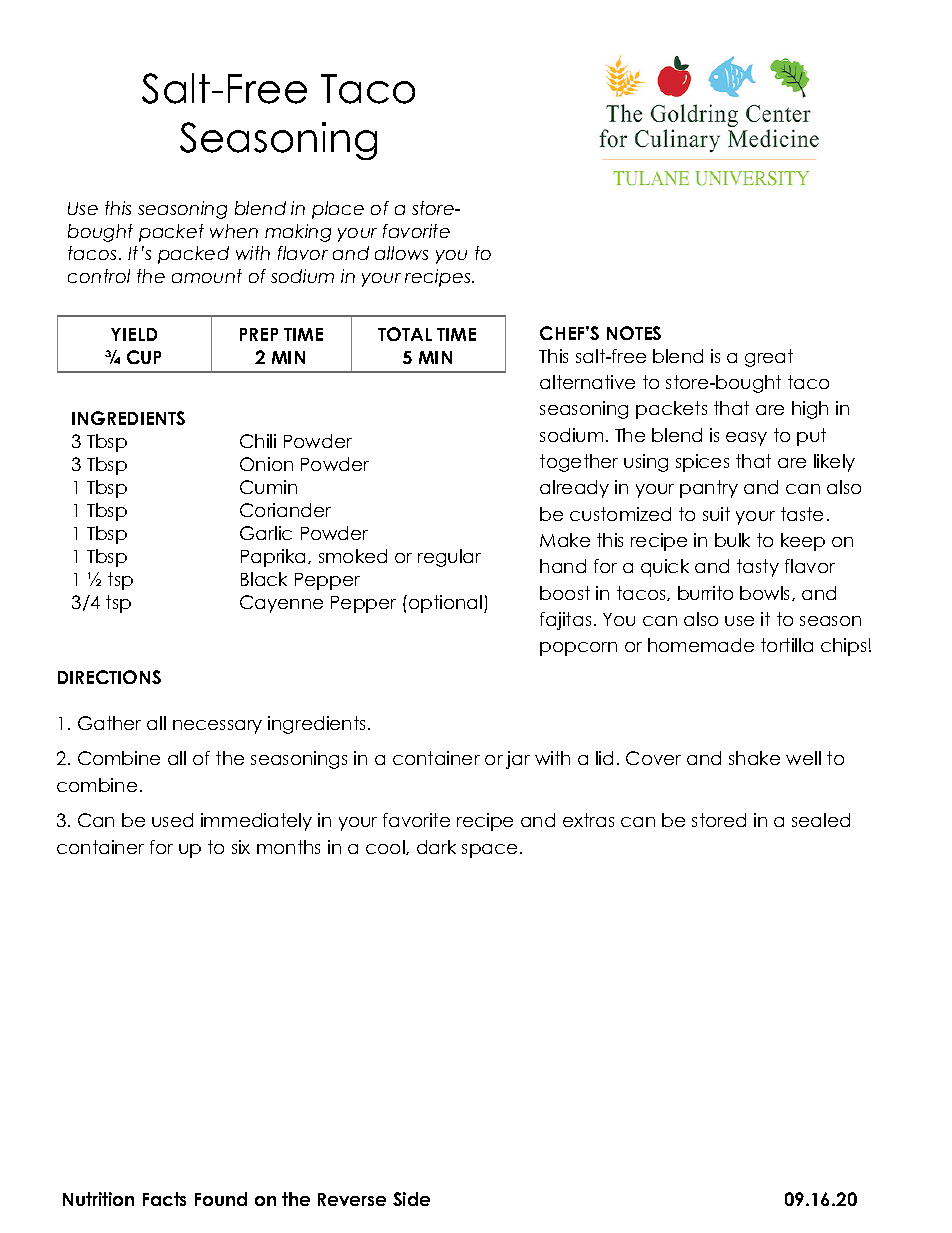 The height and width of the page is (1233, 952). I want to click on Facts, so click(164, 1199).
